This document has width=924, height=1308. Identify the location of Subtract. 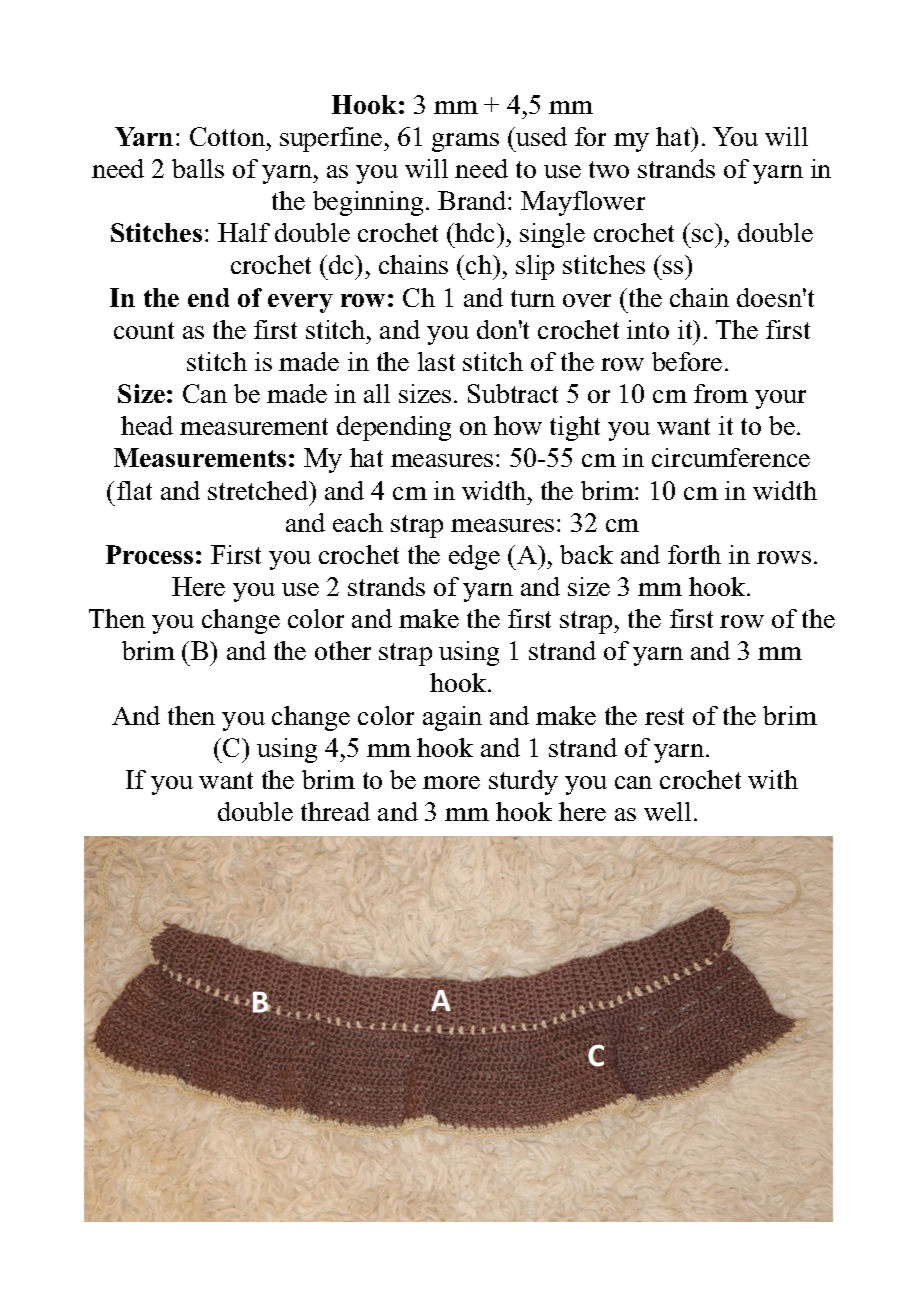
(513, 393).
